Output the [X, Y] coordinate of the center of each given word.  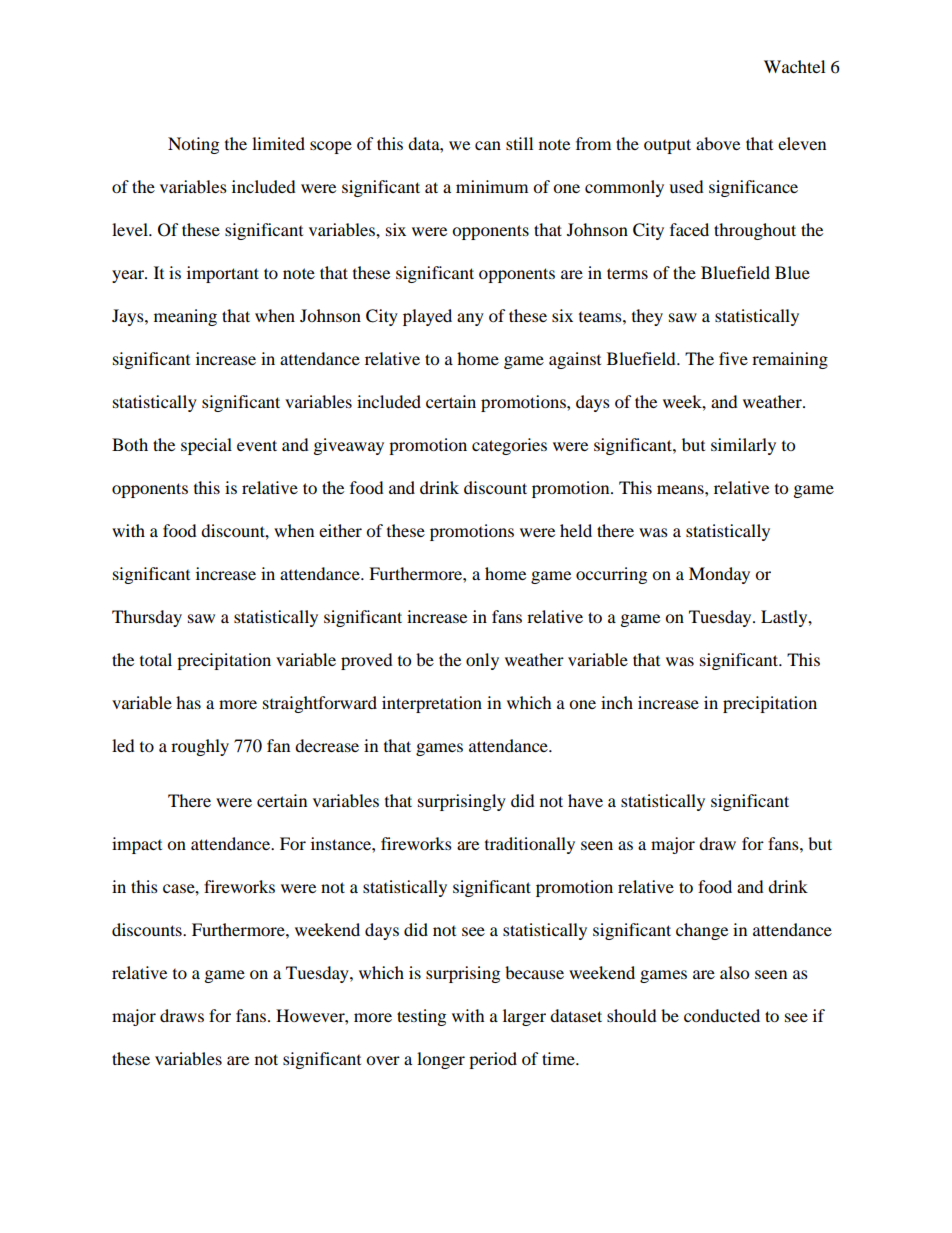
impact [137, 845]
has [188, 702]
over [383, 1060]
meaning [185, 317]
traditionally [530, 845]
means [681, 489]
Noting [193, 145]
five [733, 358]
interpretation [432, 704]
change [702, 931]
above [718, 143]
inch [617, 702]
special [206, 446]
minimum [492, 186]
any [470, 319]
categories [509, 446]
